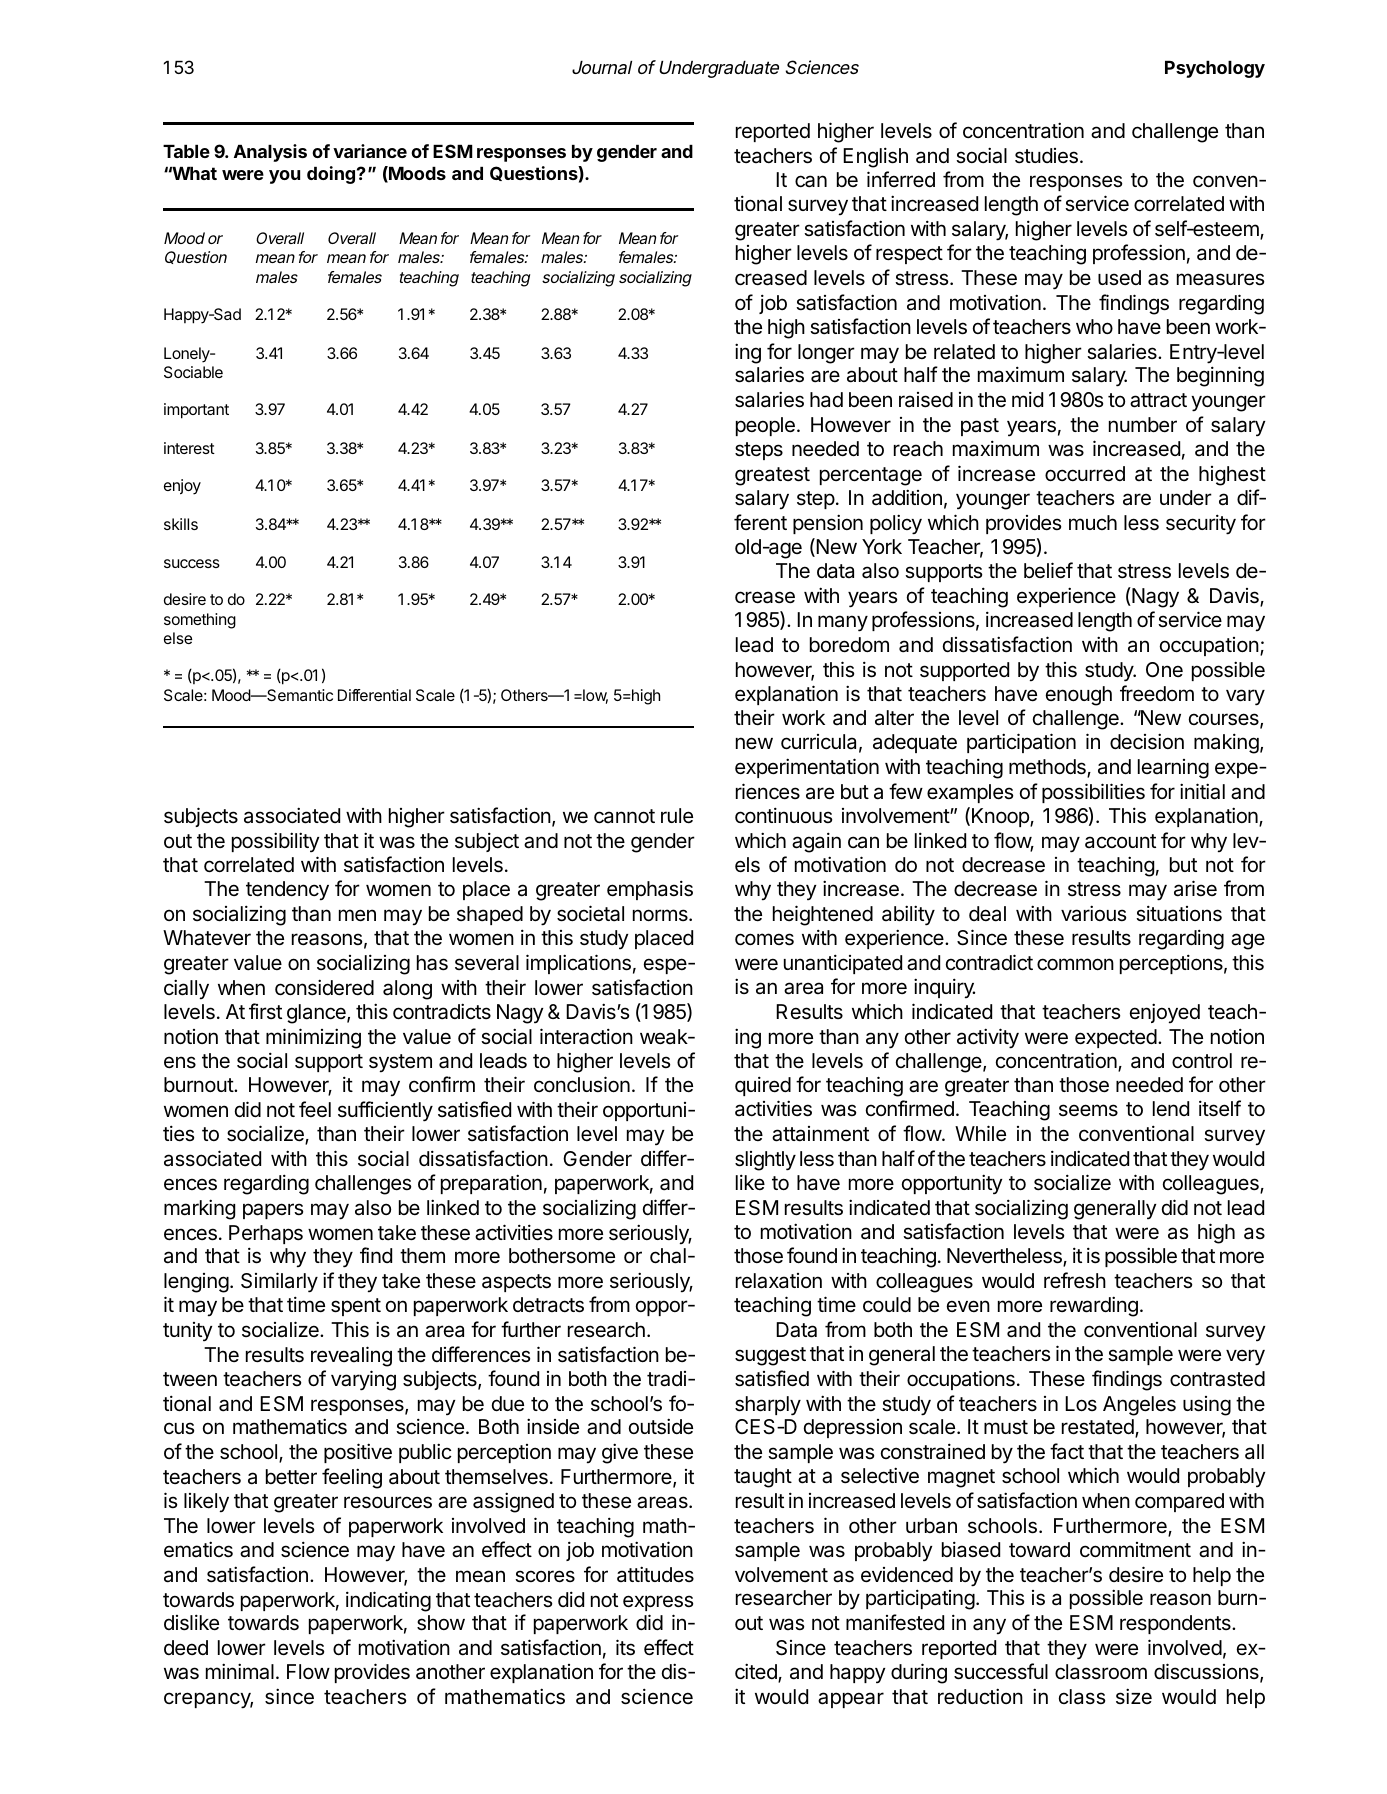 Image resolution: width=1387 pixels, height=1794 pixels. What do you see at coordinates (240, 1671) in the screenshot?
I see `minimal` at bounding box center [240, 1671].
